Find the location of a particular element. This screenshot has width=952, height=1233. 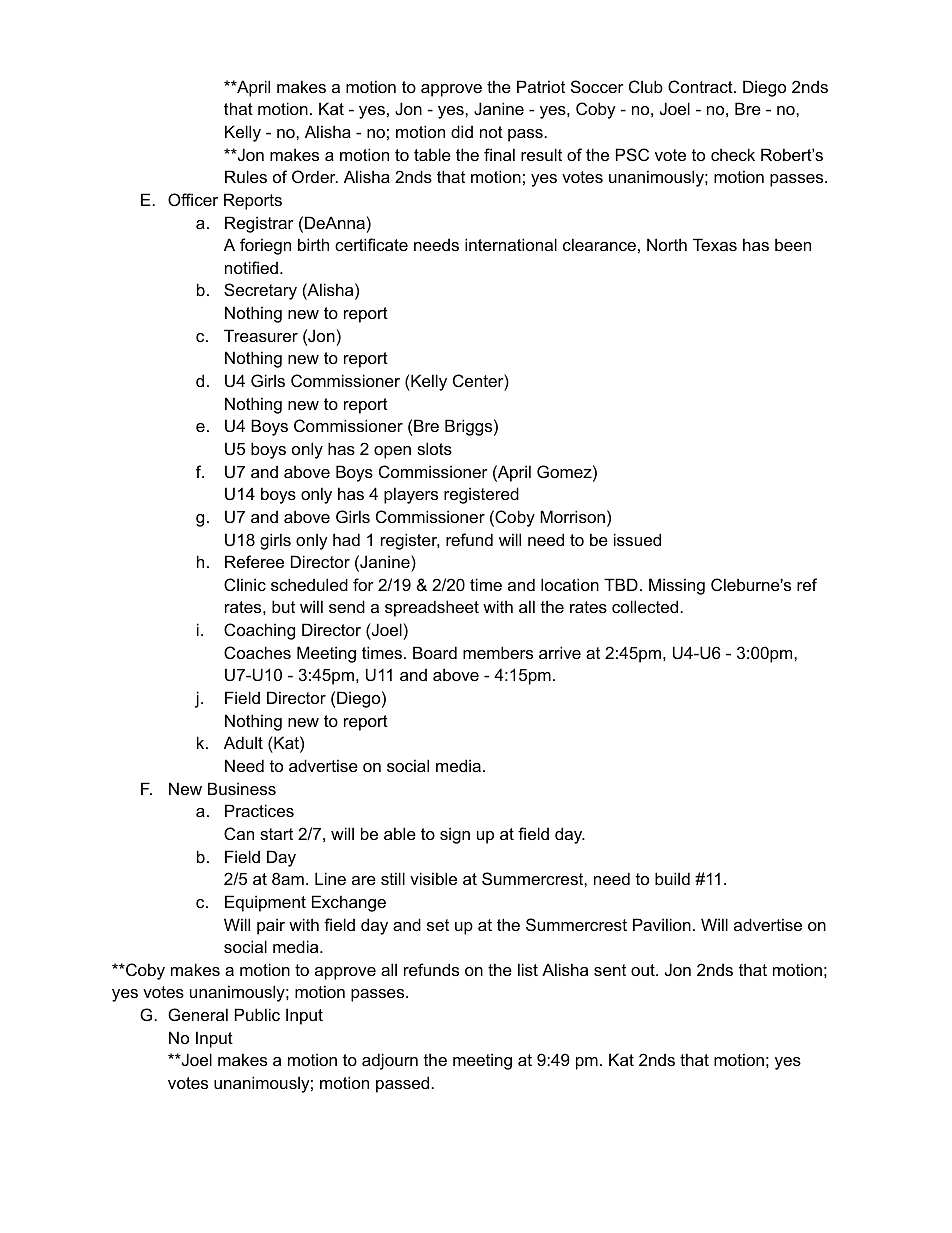

Public is located at coordinates (257, 1014).
